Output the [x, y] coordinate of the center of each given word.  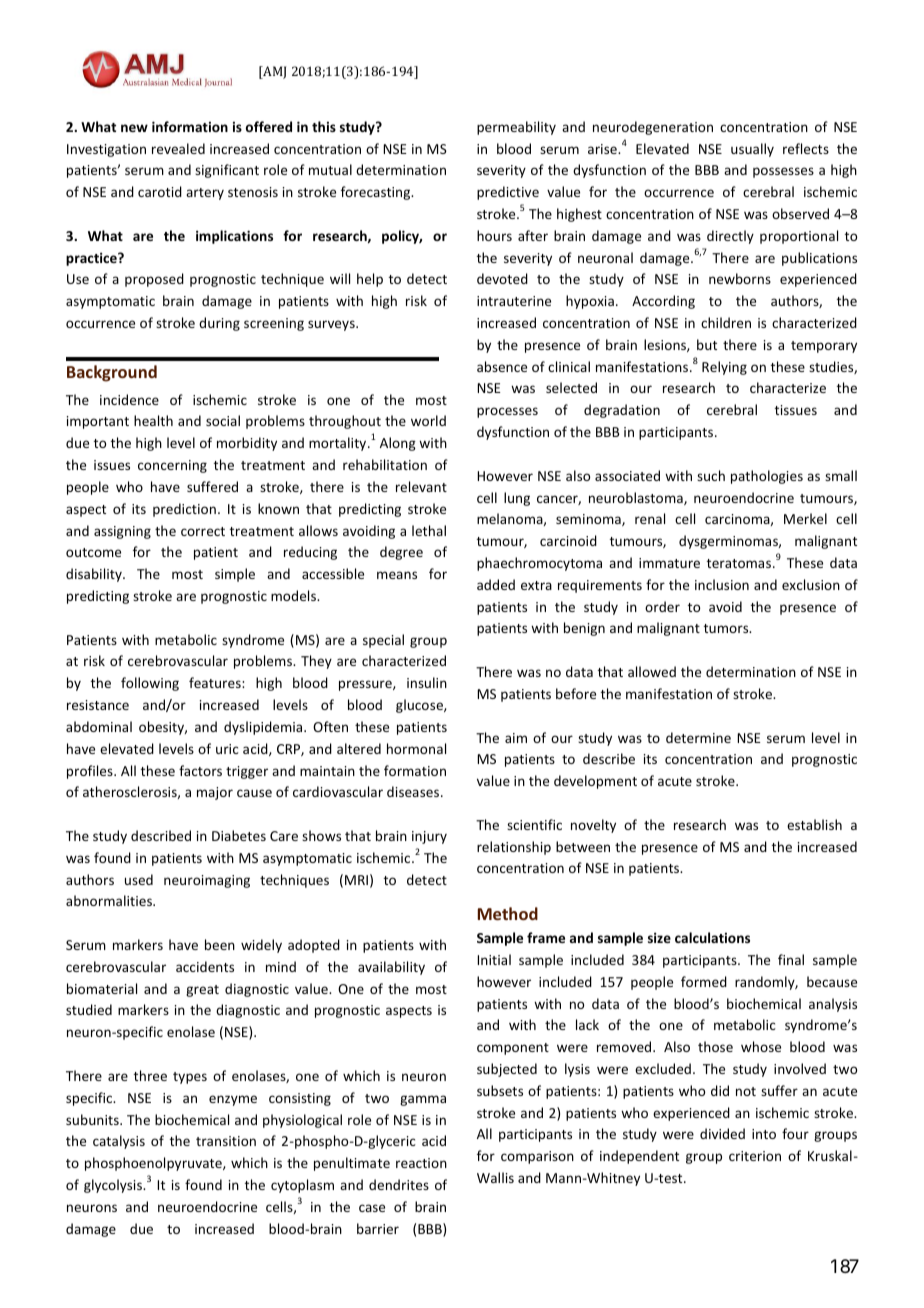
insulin [427, 682]
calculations [712, 937]
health [153, 420]
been [220, 944]
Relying [724, 368]
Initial [494, 959]
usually [752, 150]
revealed [178, 148]
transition [226, 1141]
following [150, 684]
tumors [727, 628]
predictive [508, 193]
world [428, 420]
